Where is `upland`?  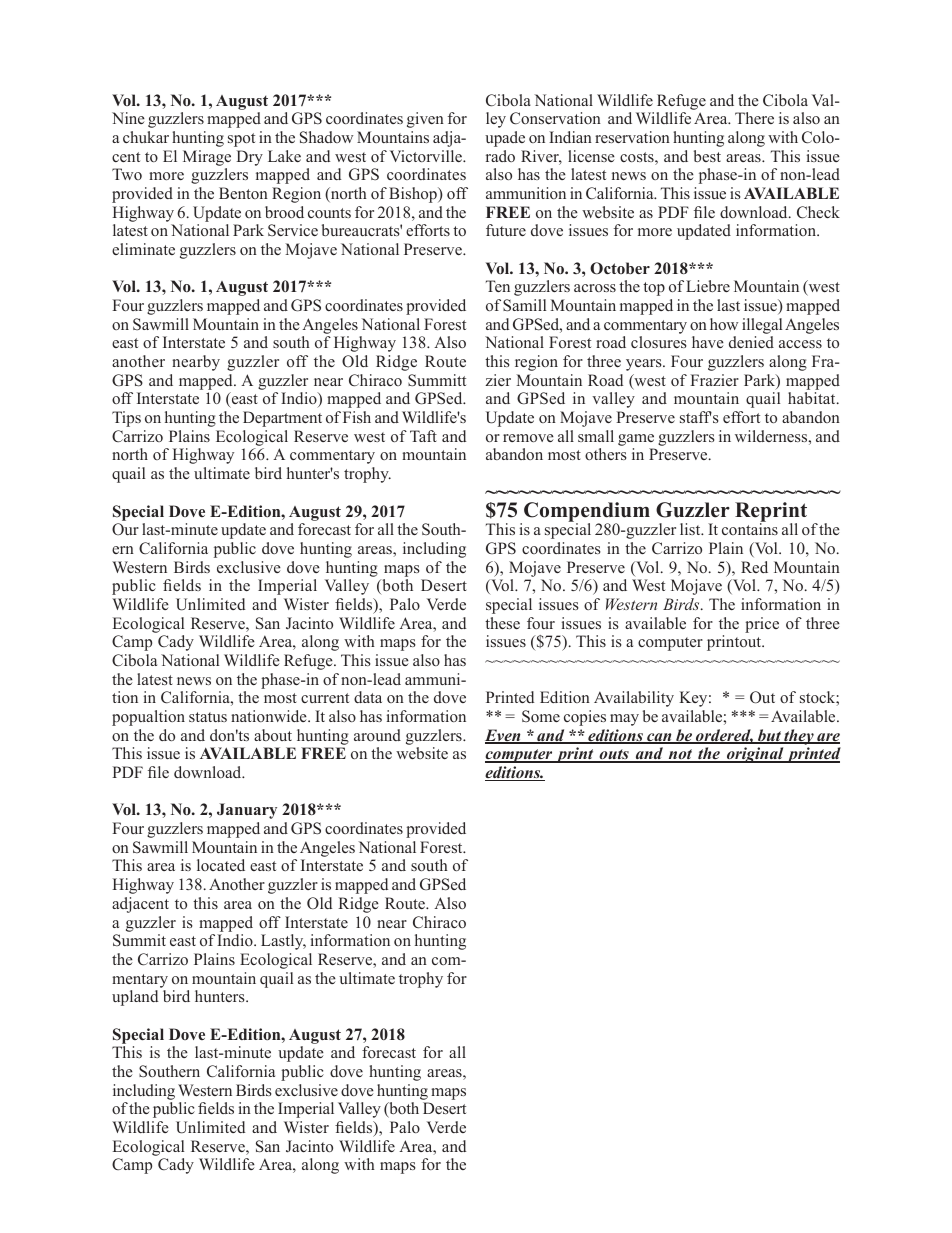 upland is located at coordinates (135, 998).
